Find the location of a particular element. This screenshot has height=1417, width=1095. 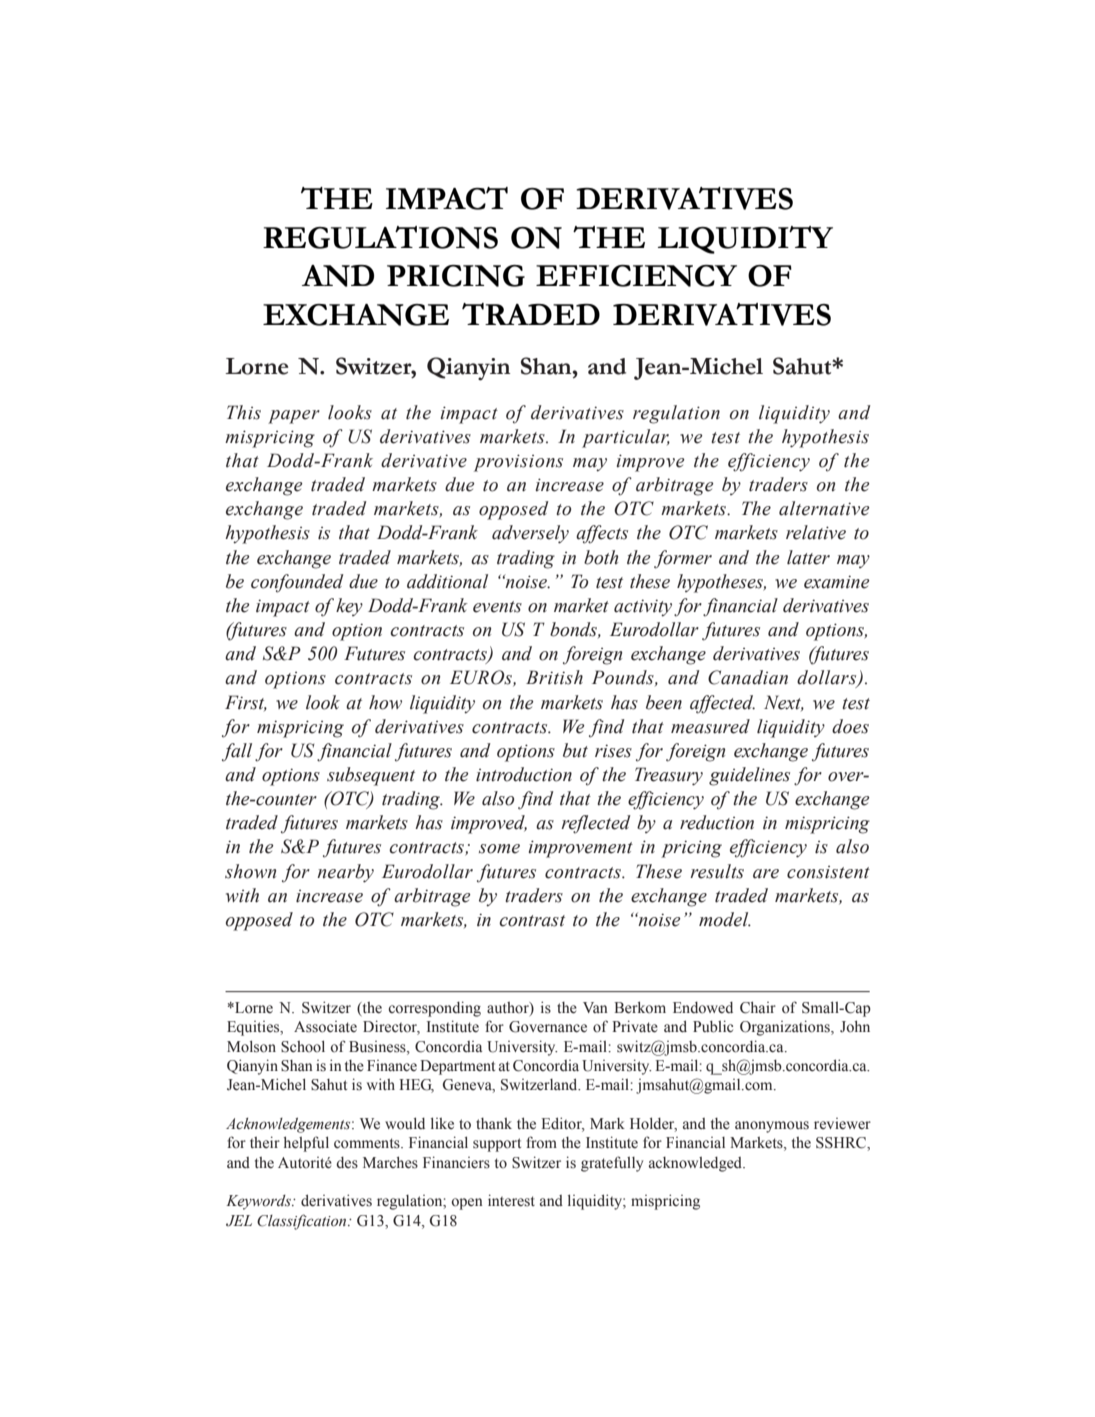

reduction is located at coordinates (717, 822).
